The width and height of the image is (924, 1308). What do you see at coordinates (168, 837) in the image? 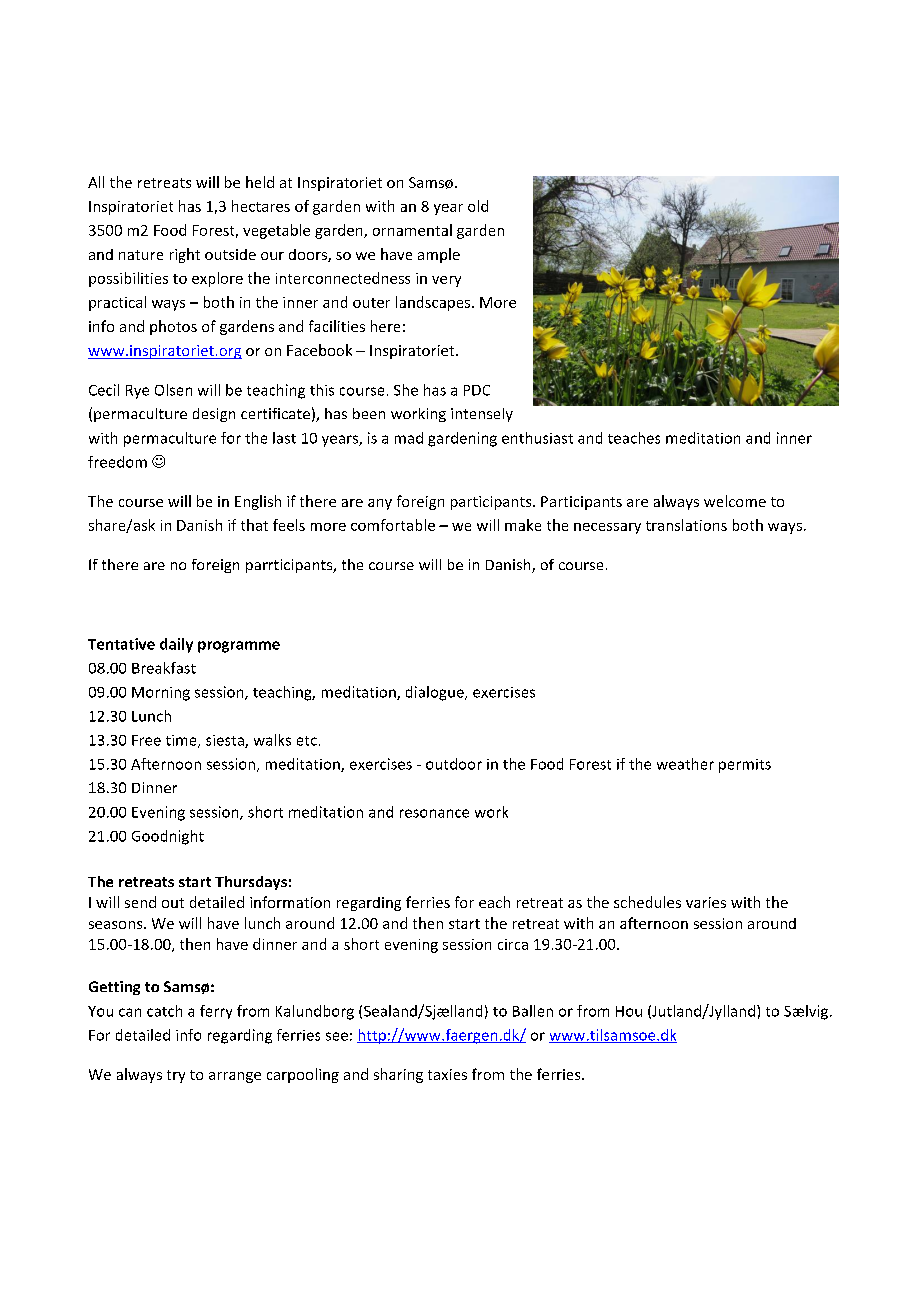
I see `Goodnight` at bounding box center [168, 837].
